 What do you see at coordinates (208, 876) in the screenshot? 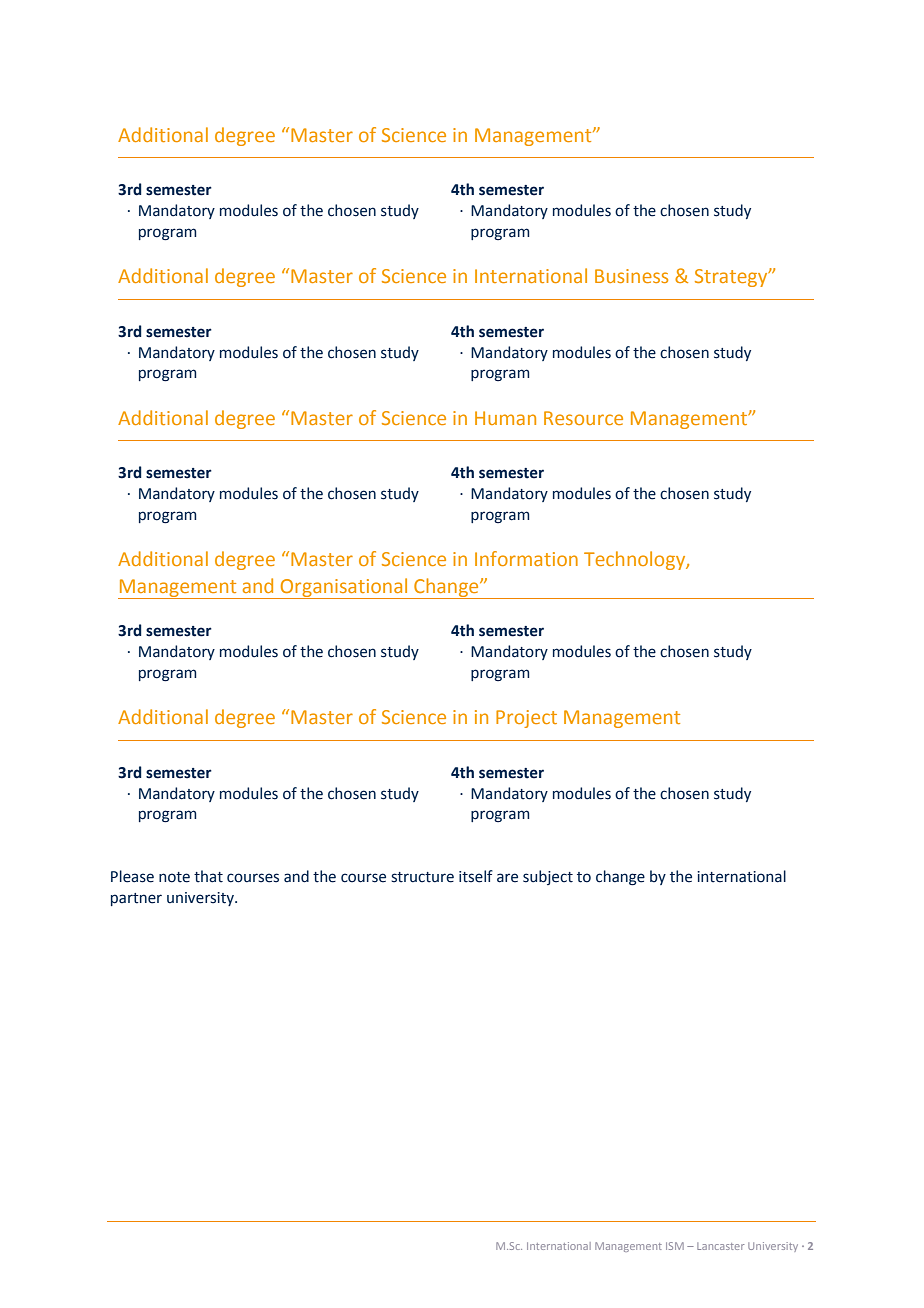
I see `that` at bounding box center [208, 876].
